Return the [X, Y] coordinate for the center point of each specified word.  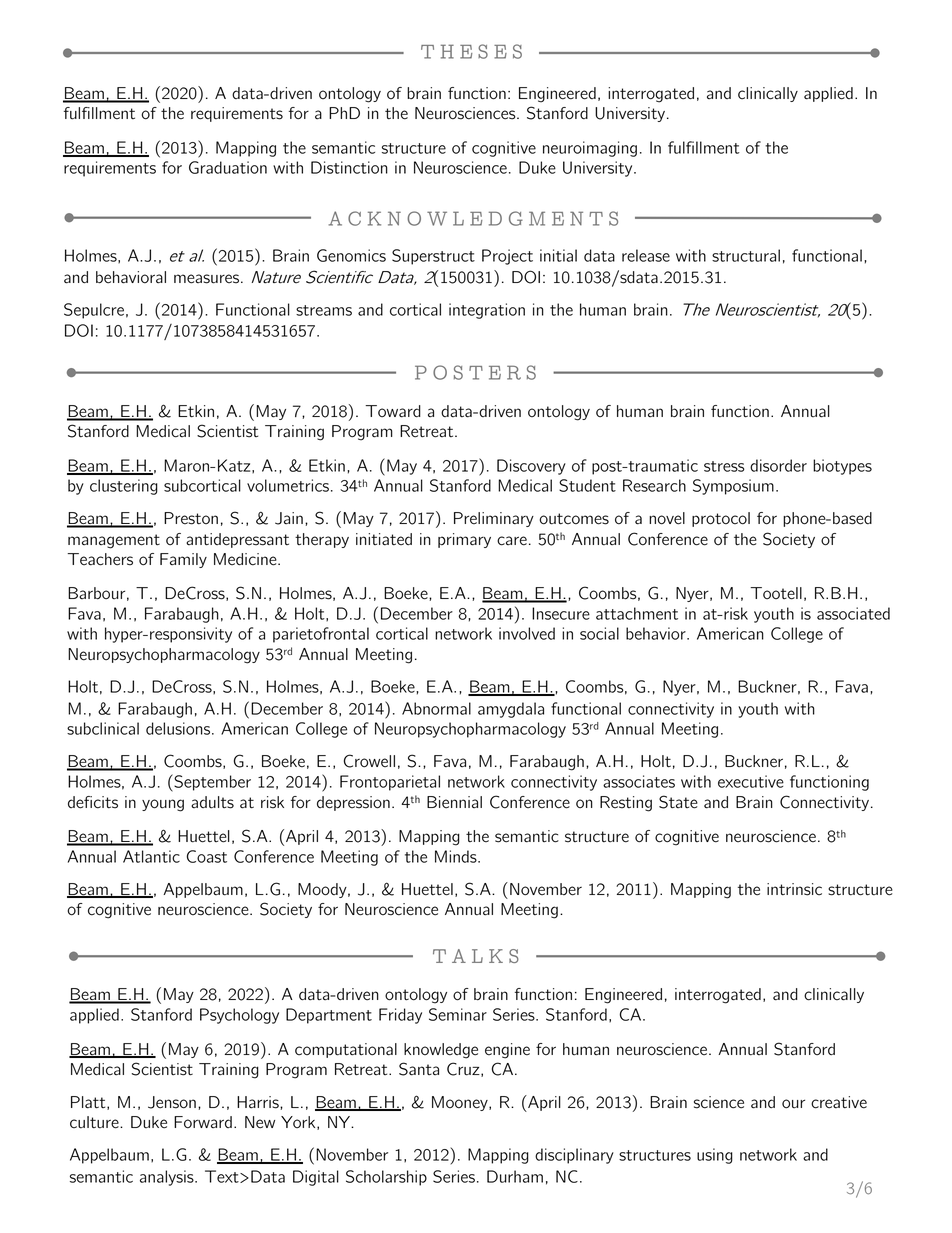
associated [853, 613]
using [715, 1156]
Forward [203, 1122]
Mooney [461, 1103]
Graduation [228, 167]
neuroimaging [590, 149]
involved [527, 633]
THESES [471, 51]
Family [183, 560]
